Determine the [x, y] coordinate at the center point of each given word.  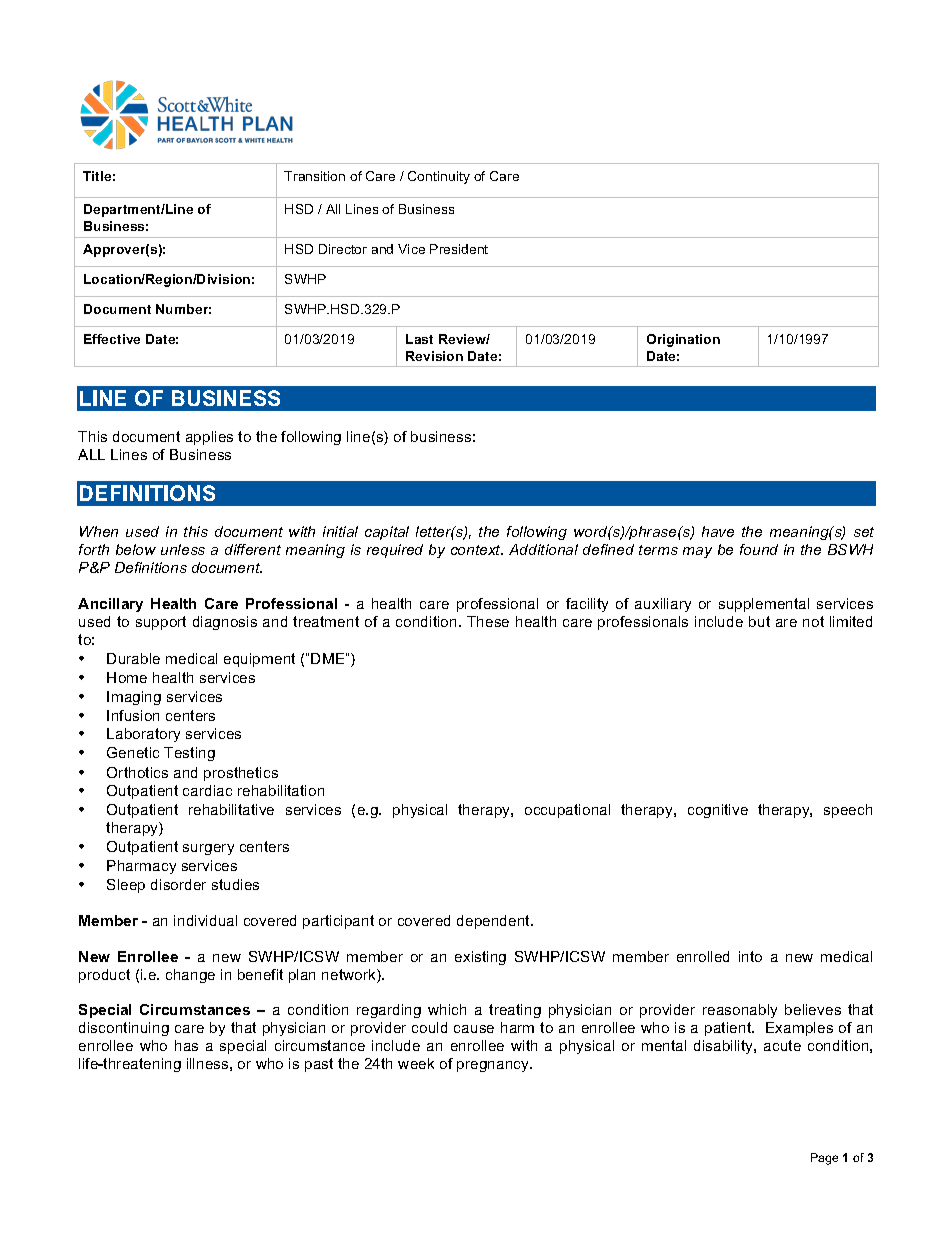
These [488, 621]
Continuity [439, 177]
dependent [495, 922]
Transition [314, 176]
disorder [178, 884]
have [718, 531]
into [750, 956]
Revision [434, 356]
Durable [133, 658]
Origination [683, 340]
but [759, 621]
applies [209, 438]
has [186, 1045]
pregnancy [494, 1066]
